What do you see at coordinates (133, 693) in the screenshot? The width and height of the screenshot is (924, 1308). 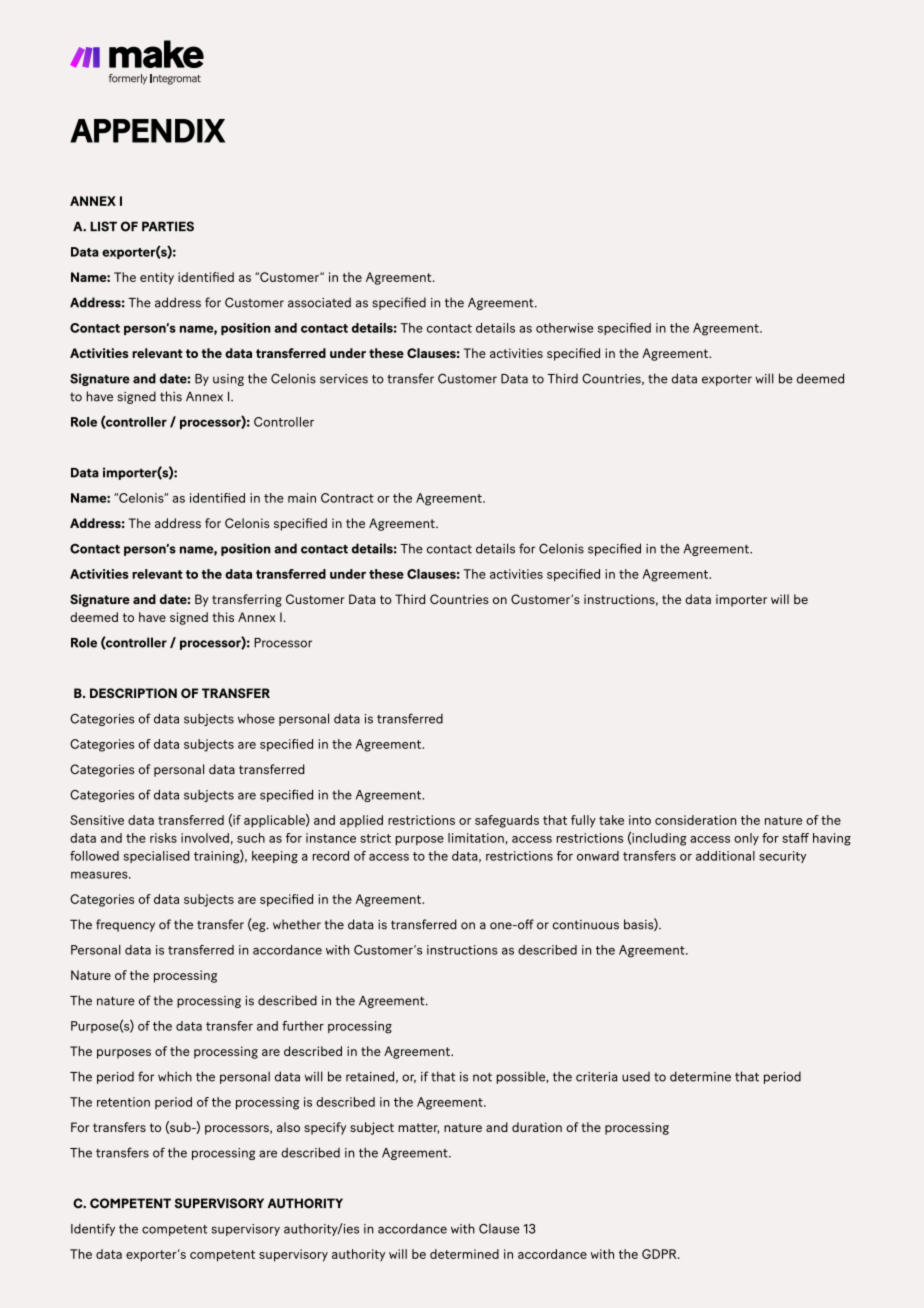 I see `DESCRIPTION` at bounding box center [133, 693].
